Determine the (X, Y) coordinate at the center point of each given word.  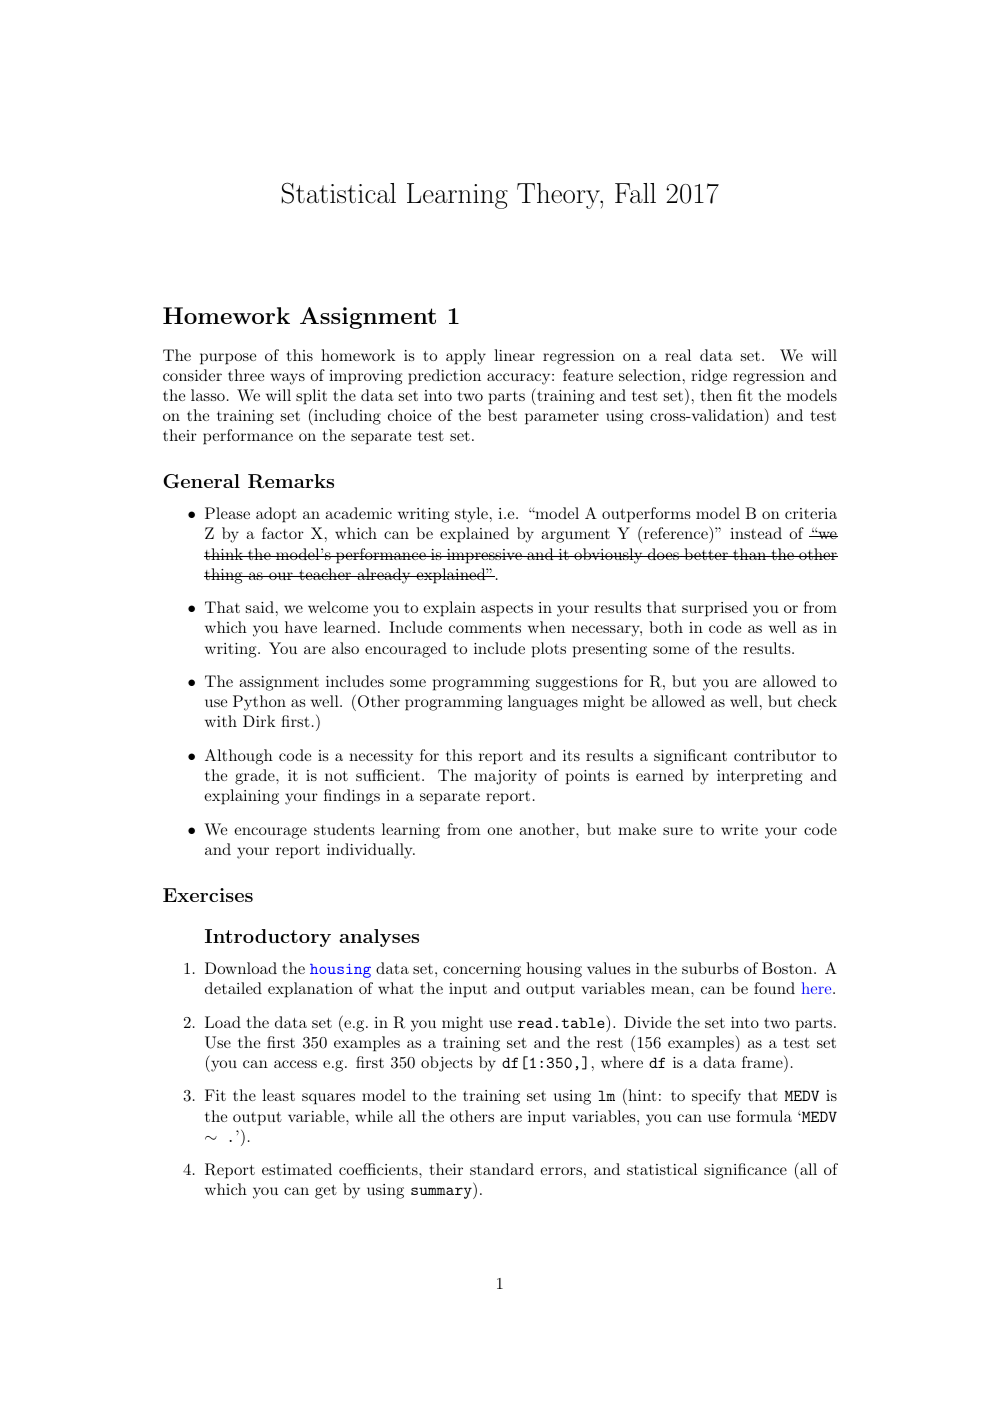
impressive (484, 556)
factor (283, 533)
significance (745, 1171)
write (739, 829)
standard (502, 1169)
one (499, 831)
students (344, 829)
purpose (228, 359)
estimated (297, 1169)
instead (756, 533)
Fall (635, 193)
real (678, 355)
